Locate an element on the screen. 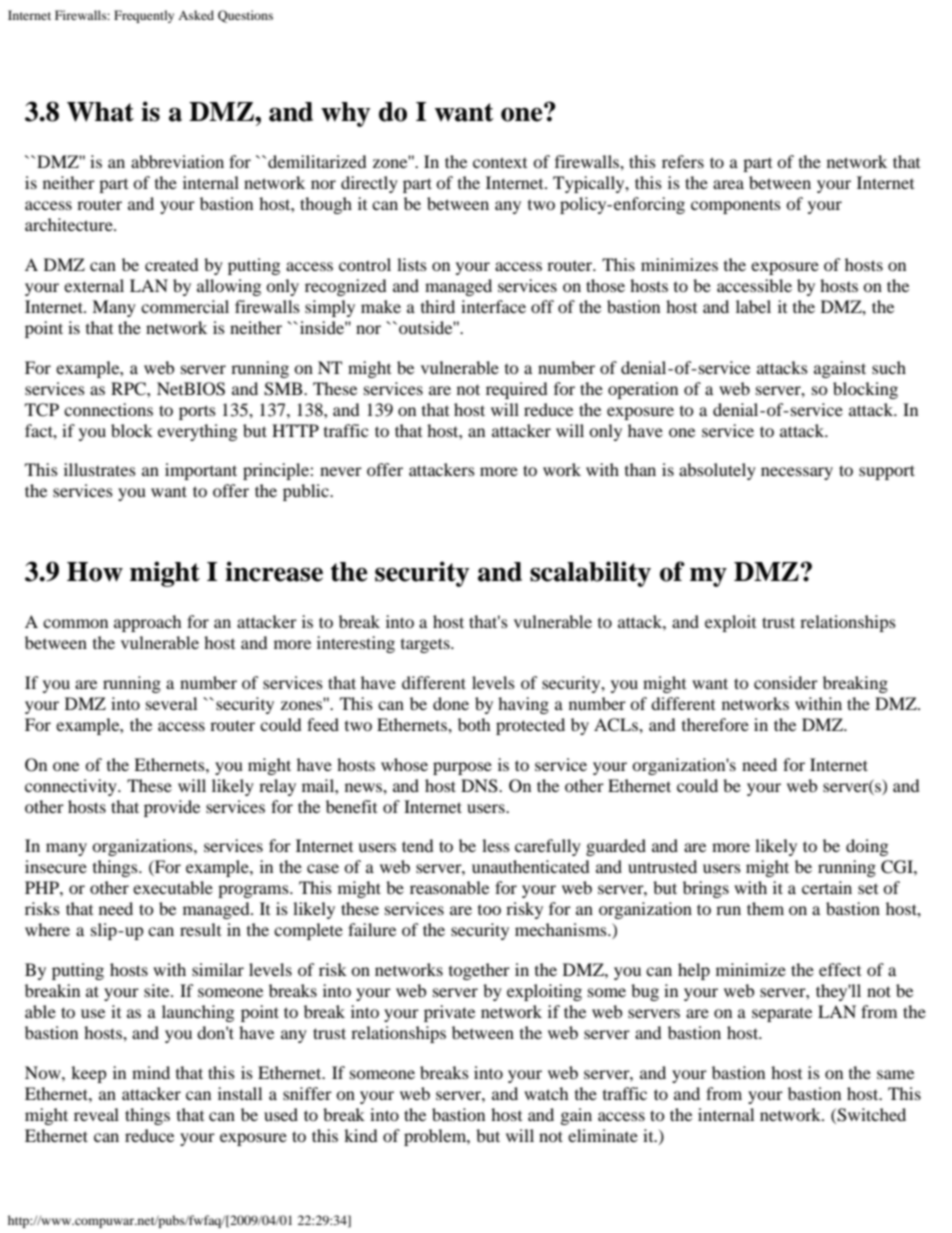 The width and height of the screenshot is (952, 1233). Frequently is located at coordinates (144, 16).
